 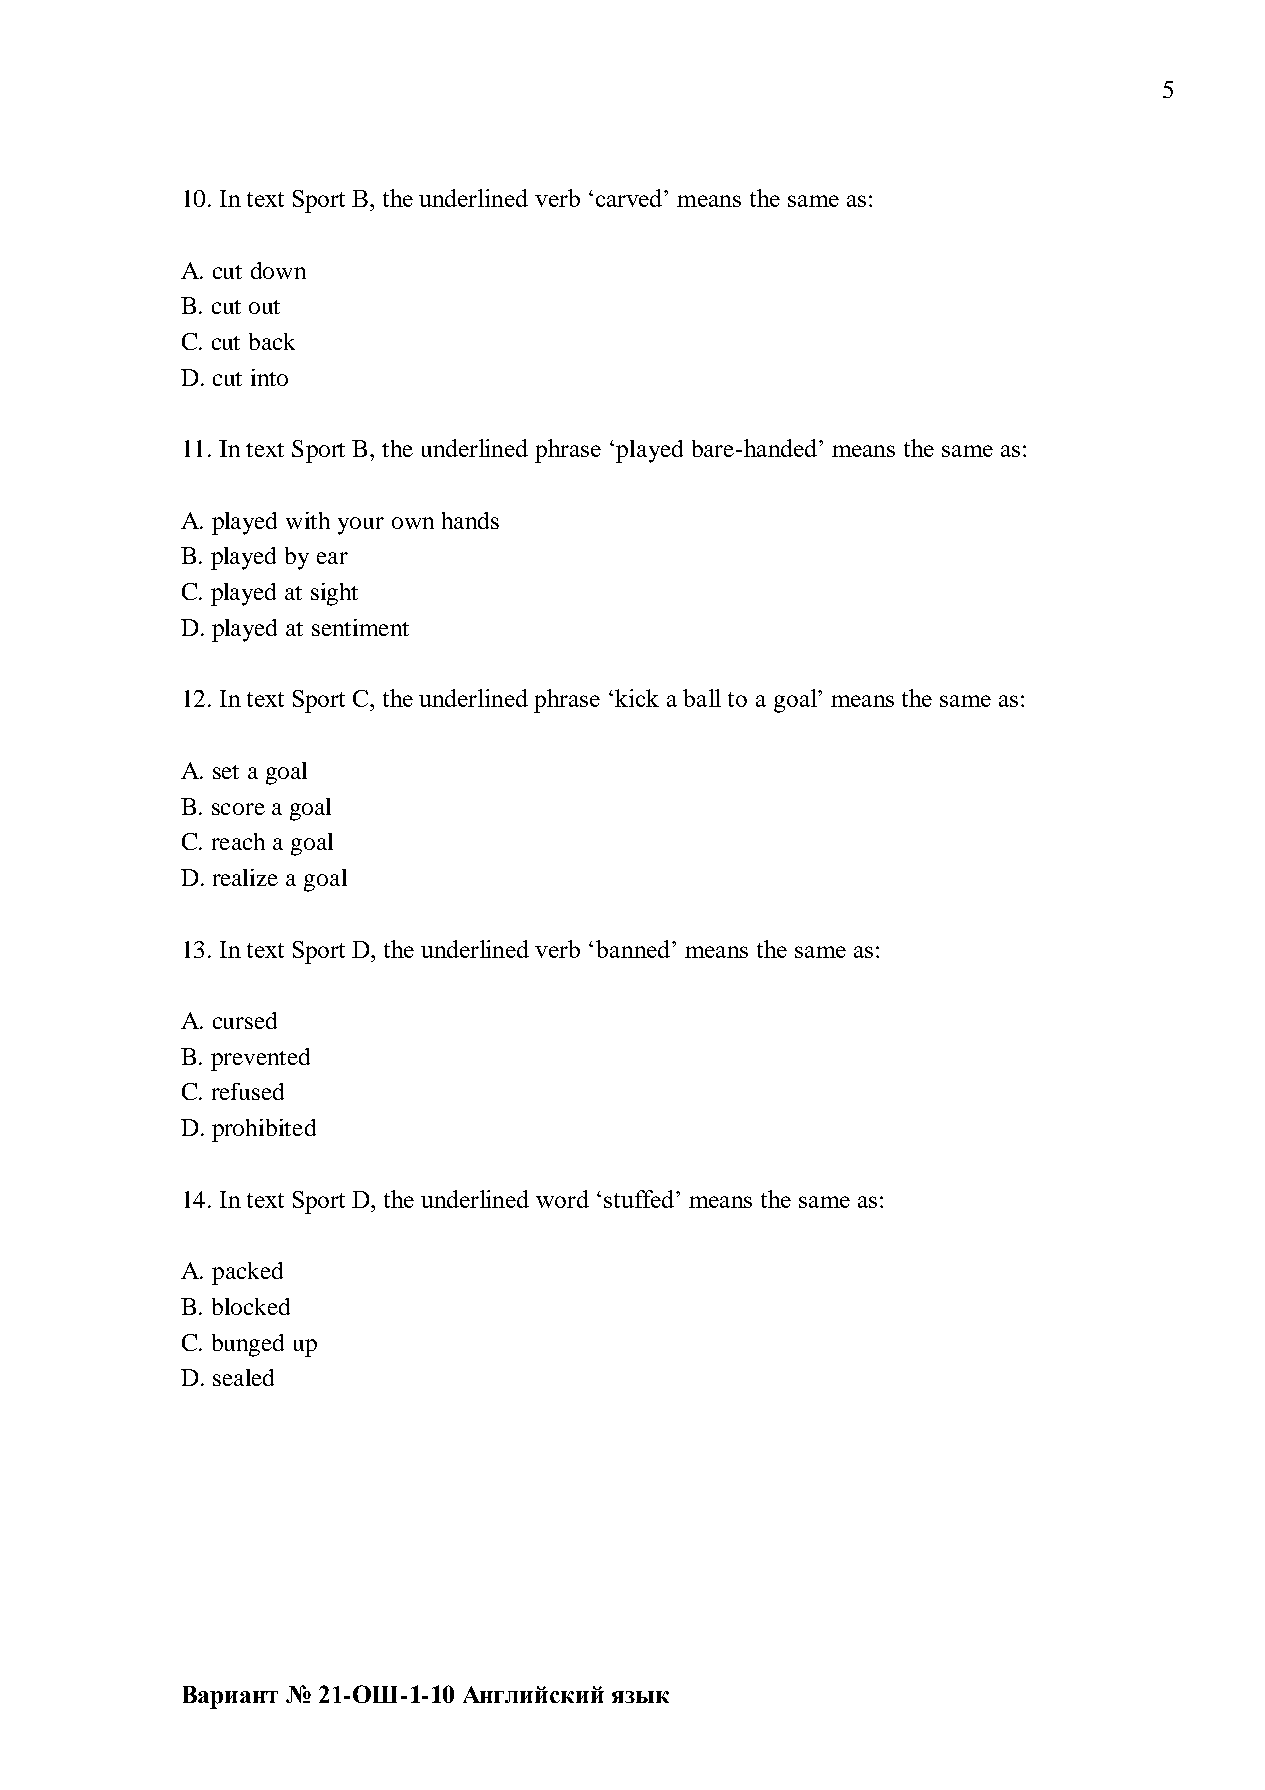 What do you see at coordinates (637, 698) in the image?
I see `kick` at bounding box center [637, 698].
